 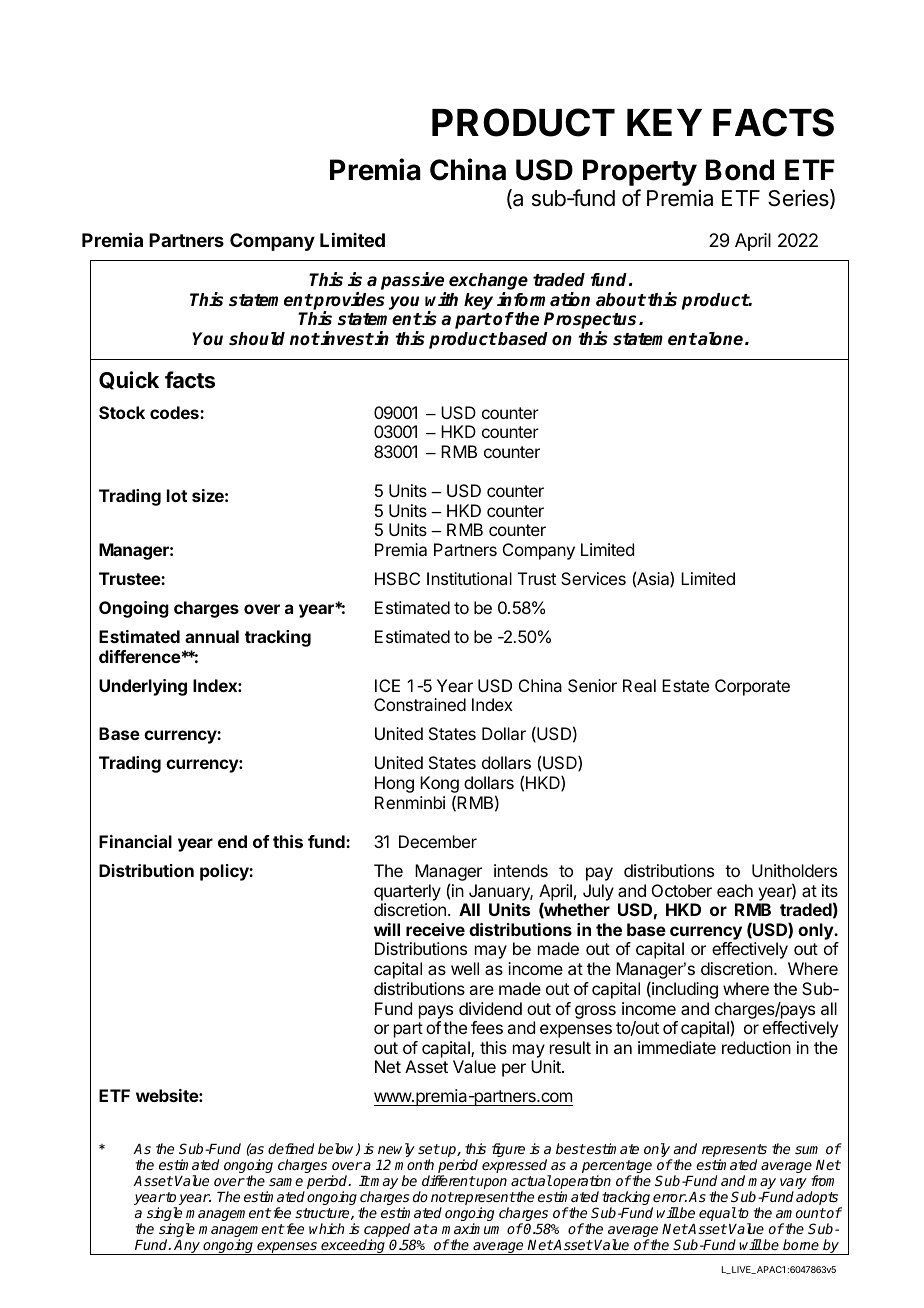 What do you see at coordinates (143, 687) in the screenshot?
I see `Underlying` at bounding box center [143, 687].
